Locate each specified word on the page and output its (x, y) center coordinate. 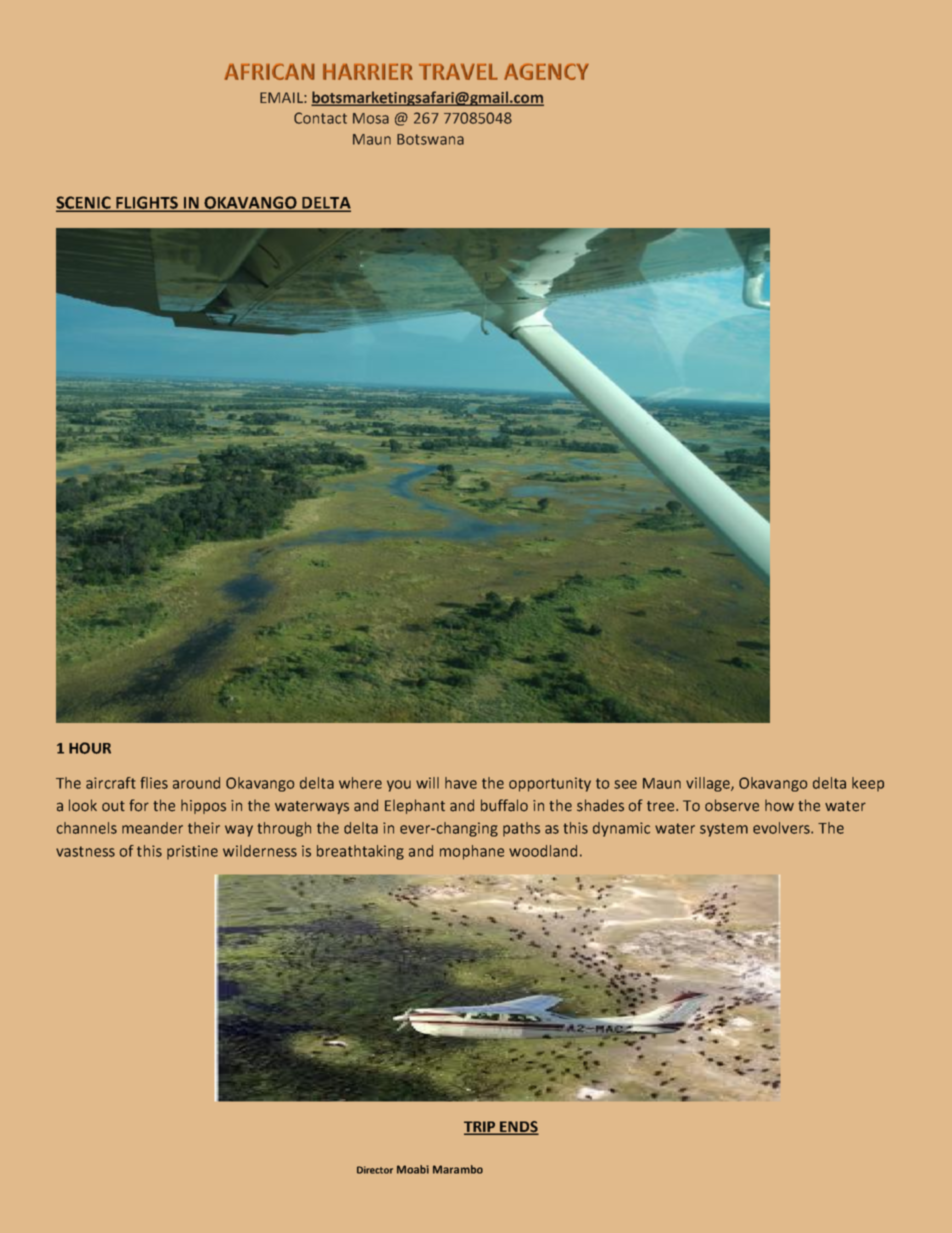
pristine (192, 852)
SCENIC (84, 203)
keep (868, 784)
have (461, 783)
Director (375, 1170)
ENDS (518, 1128)
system (724, 830)
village (709, 784)
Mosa (371, 118)
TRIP (481, 1127)
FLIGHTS (147, 203)
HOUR (90, 748)
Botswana (430, 139)
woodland (543, 851)
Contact (320, 118)
